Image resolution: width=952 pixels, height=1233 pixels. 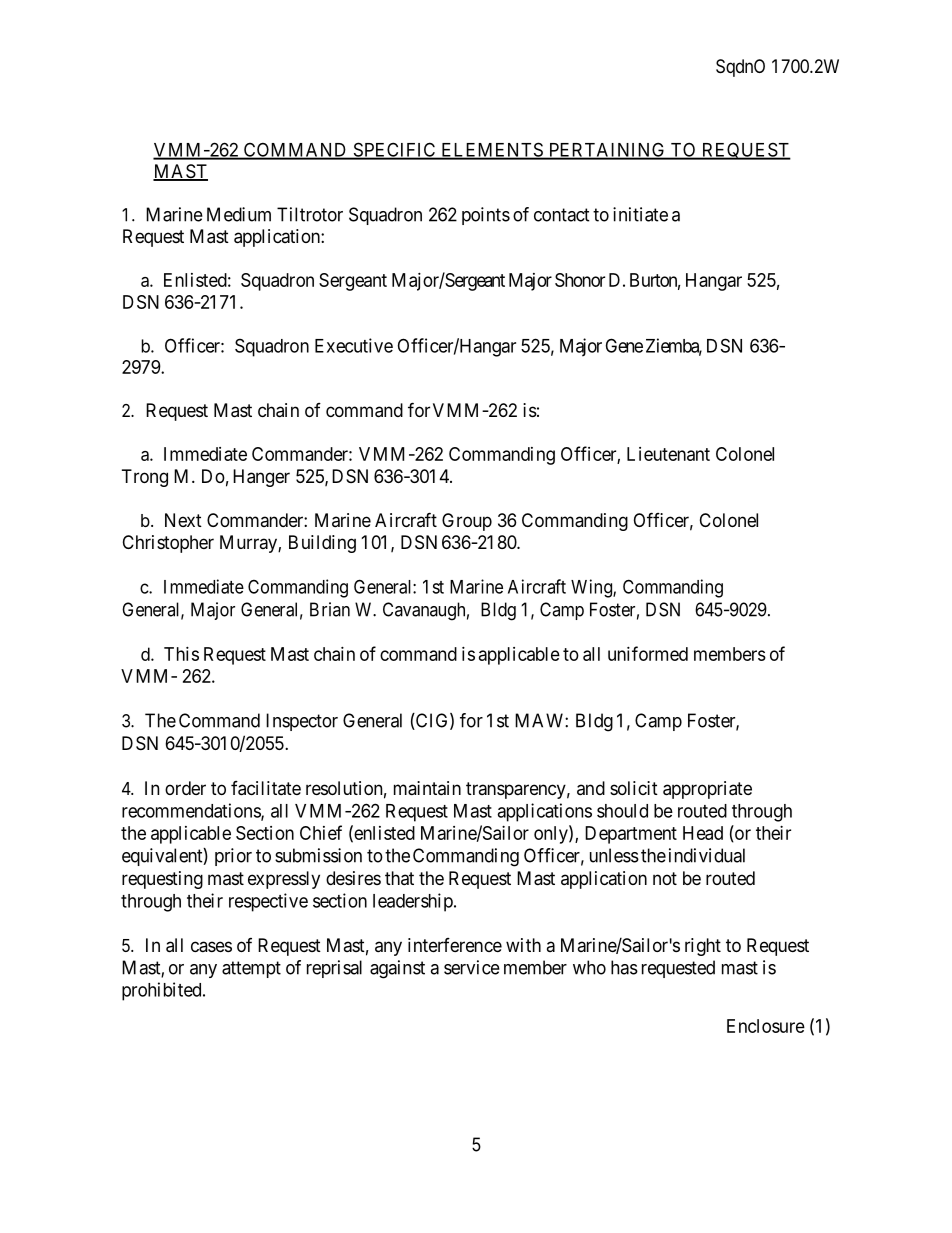 I want to click on initiate, so click(x=640, y=214).
